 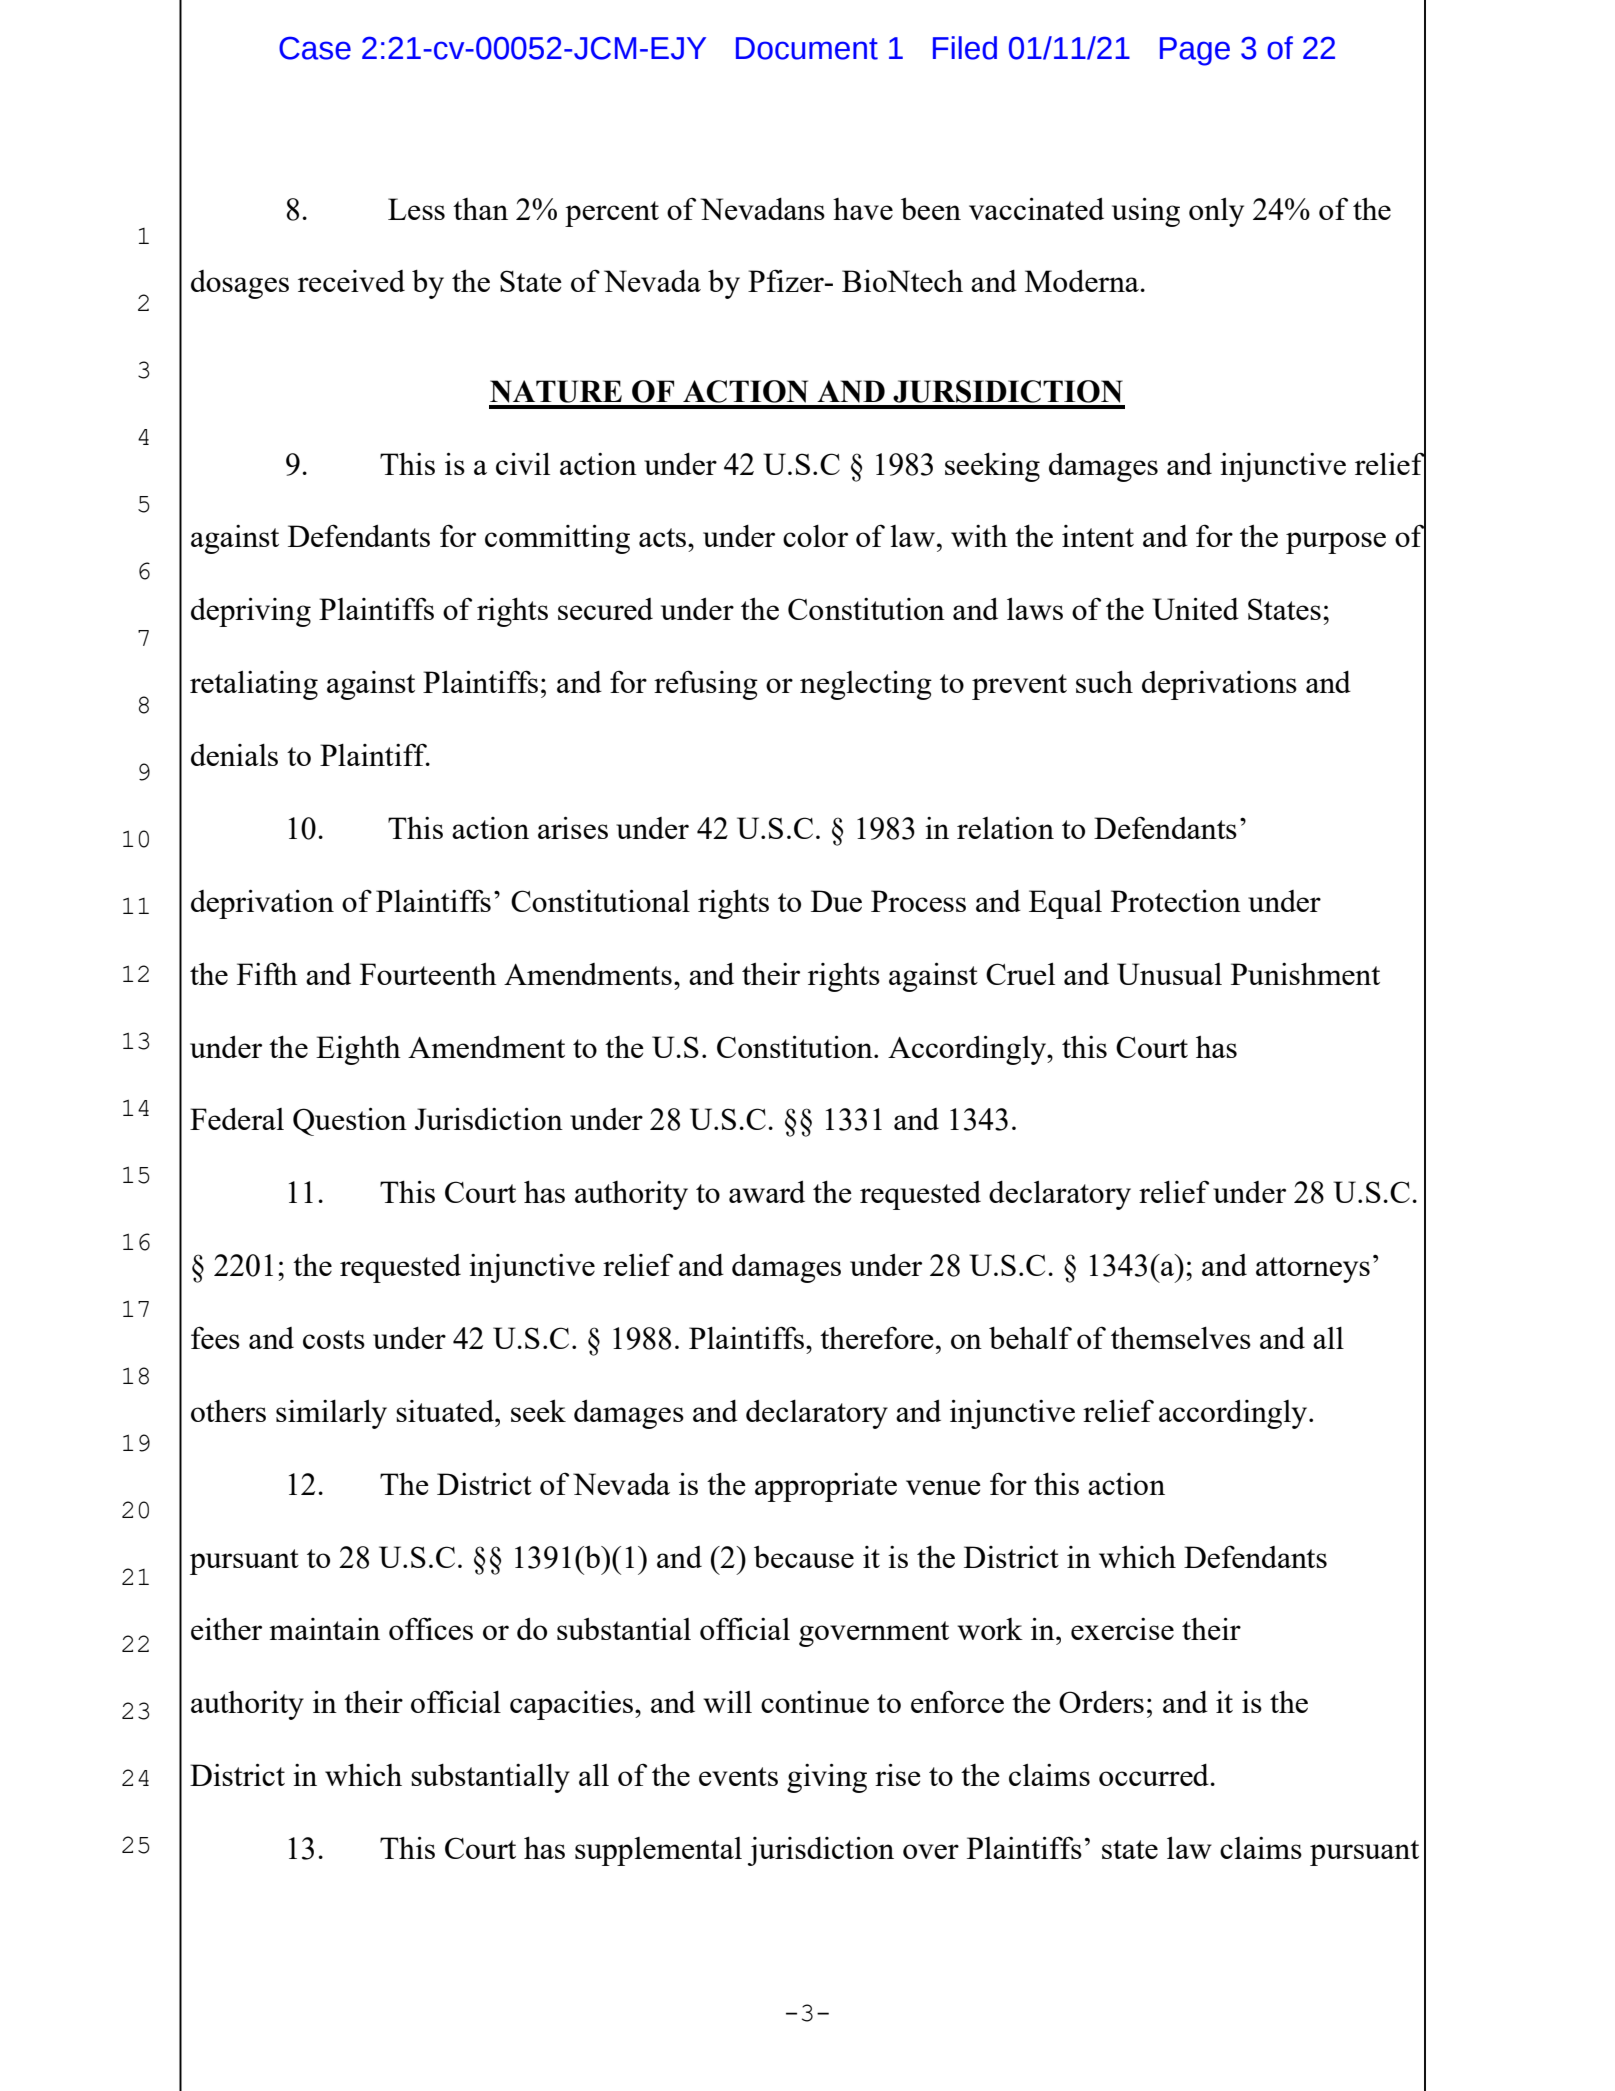 I want to click on United, so click(x=1195, y=609).
